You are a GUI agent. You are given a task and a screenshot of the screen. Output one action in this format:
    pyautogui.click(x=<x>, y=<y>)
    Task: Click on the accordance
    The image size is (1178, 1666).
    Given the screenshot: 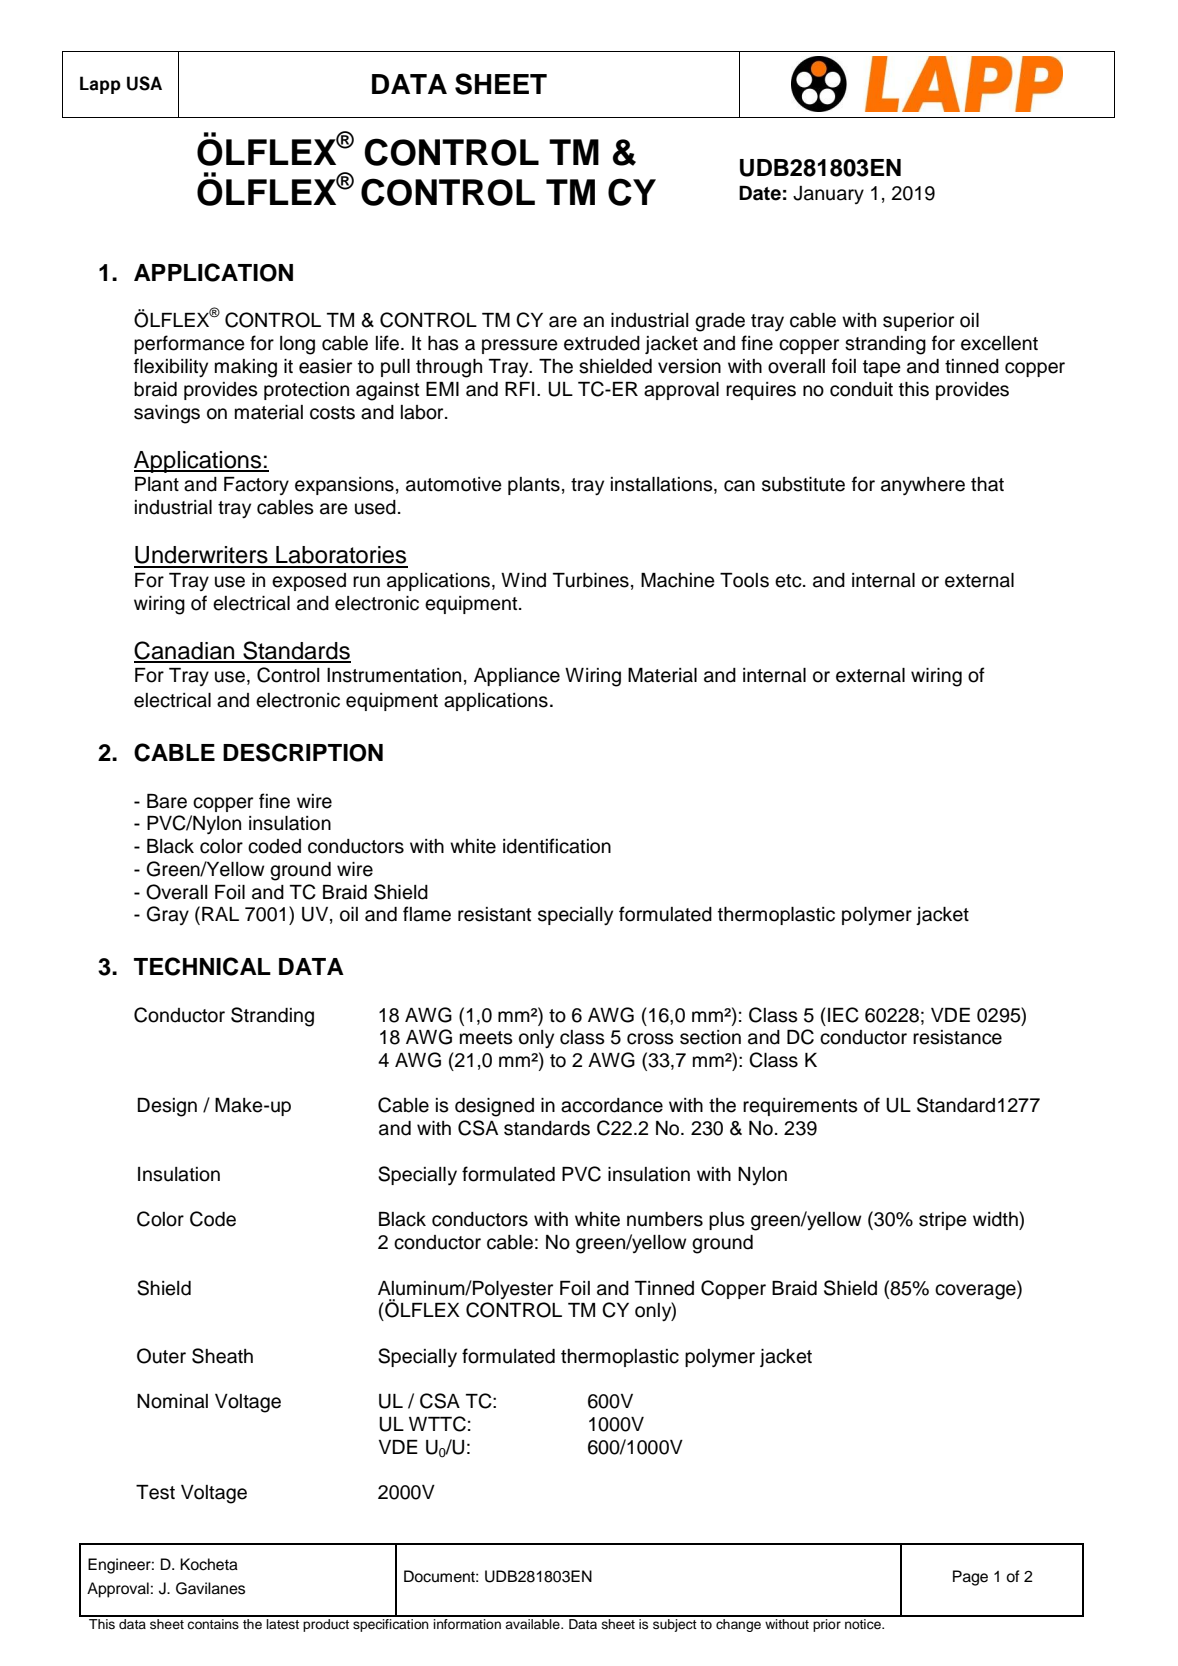 What is the action you would take?
    pyautogui.click(x=612, y=1105)
